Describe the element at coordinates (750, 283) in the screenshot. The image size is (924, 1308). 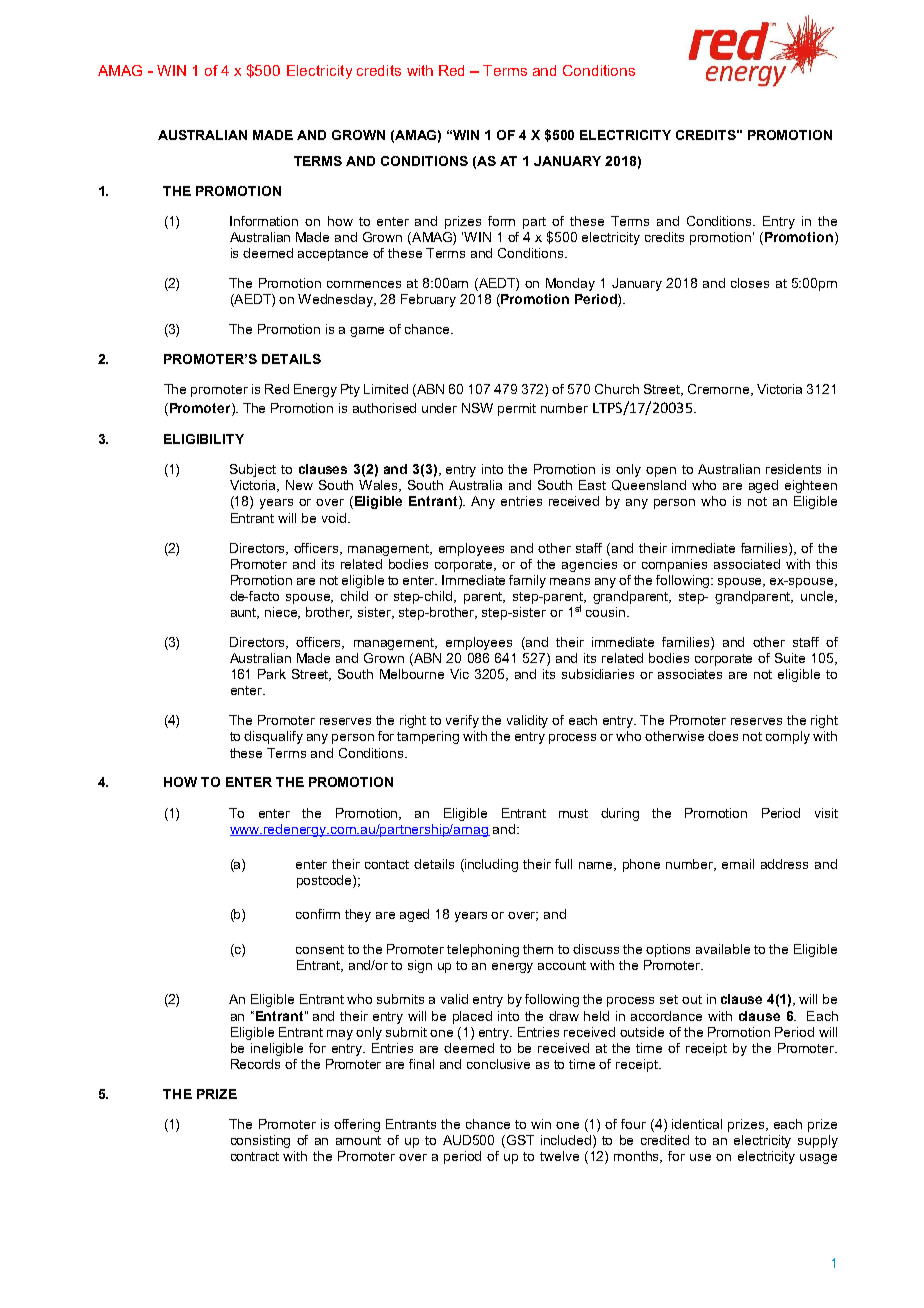
I see `closes` at that location.
